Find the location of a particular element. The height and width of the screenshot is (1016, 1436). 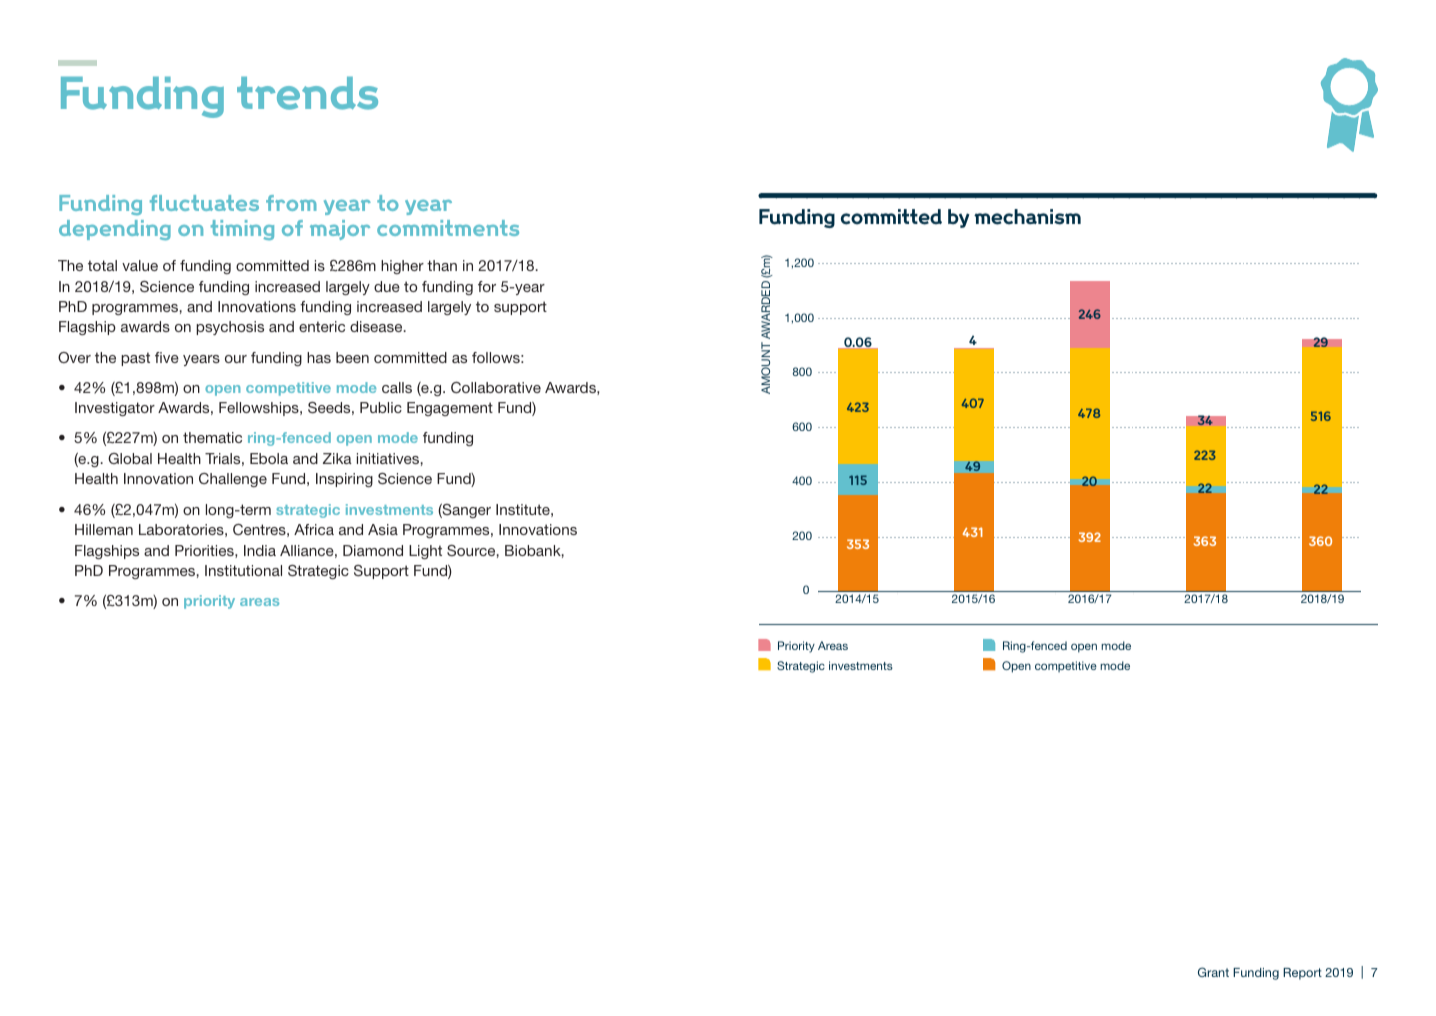

Light is located at coordinates (425, 552).
